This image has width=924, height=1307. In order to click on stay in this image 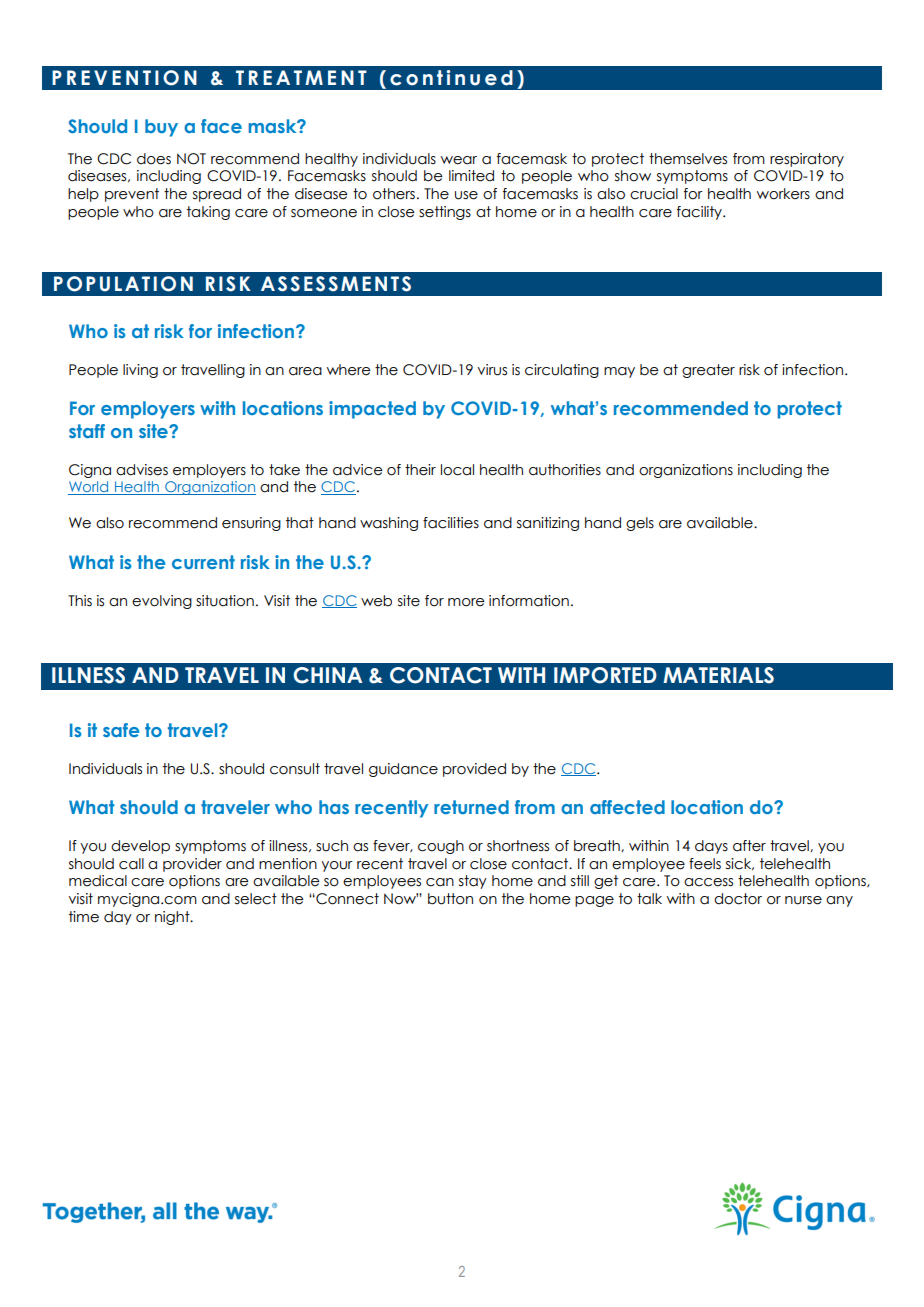, I will do `click(473, 882)`.
